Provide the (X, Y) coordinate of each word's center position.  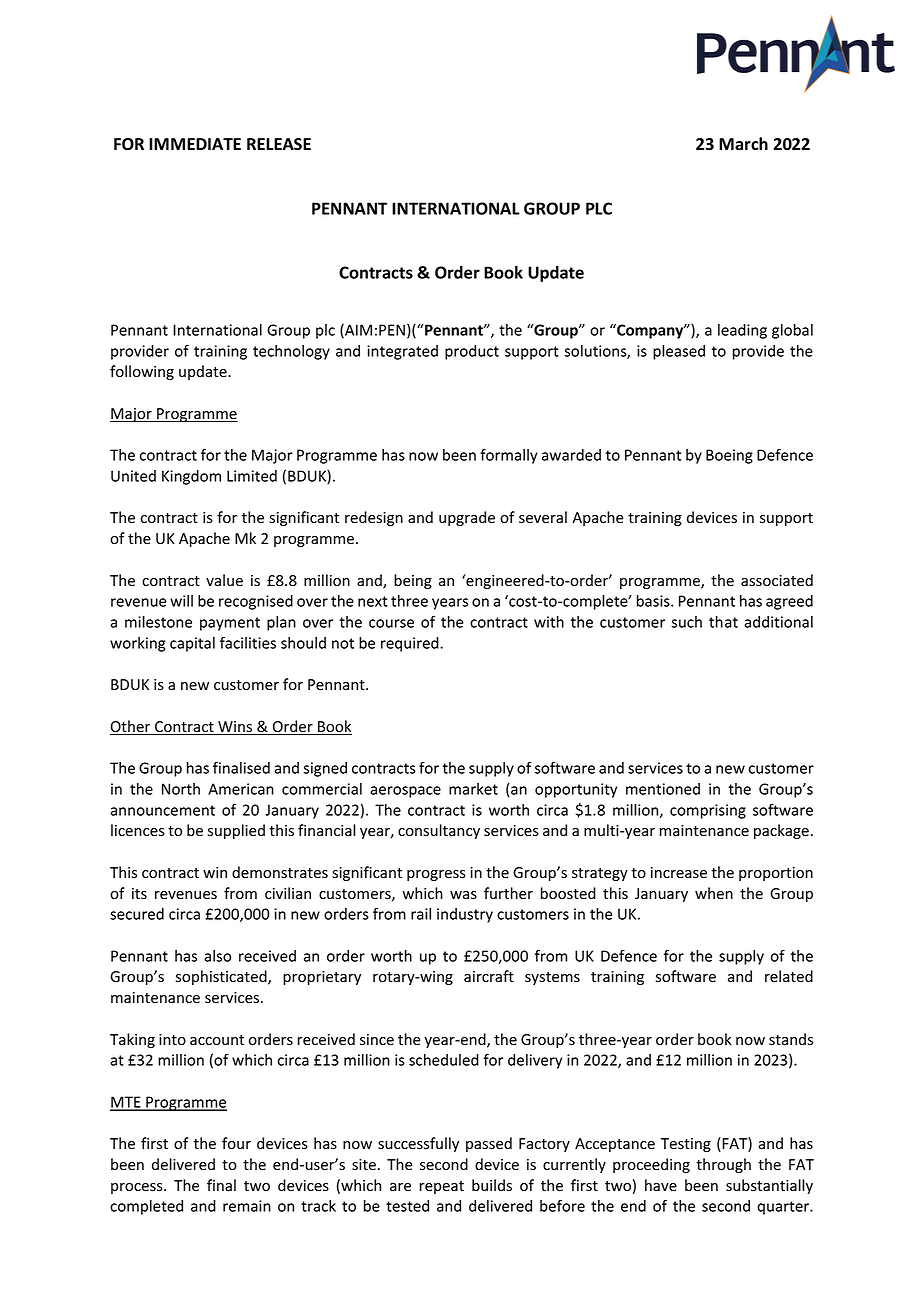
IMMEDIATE (195, 144)
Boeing (729, 456)
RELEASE (279, 144)
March (743, 144)
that (723, 622)
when (714, 893)
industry (465, 915)
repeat (442, 1187)
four (236, 1143)
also (217, 956)
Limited (252, 476)
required (411, 644)
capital (192, 644)
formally (509, 456)
